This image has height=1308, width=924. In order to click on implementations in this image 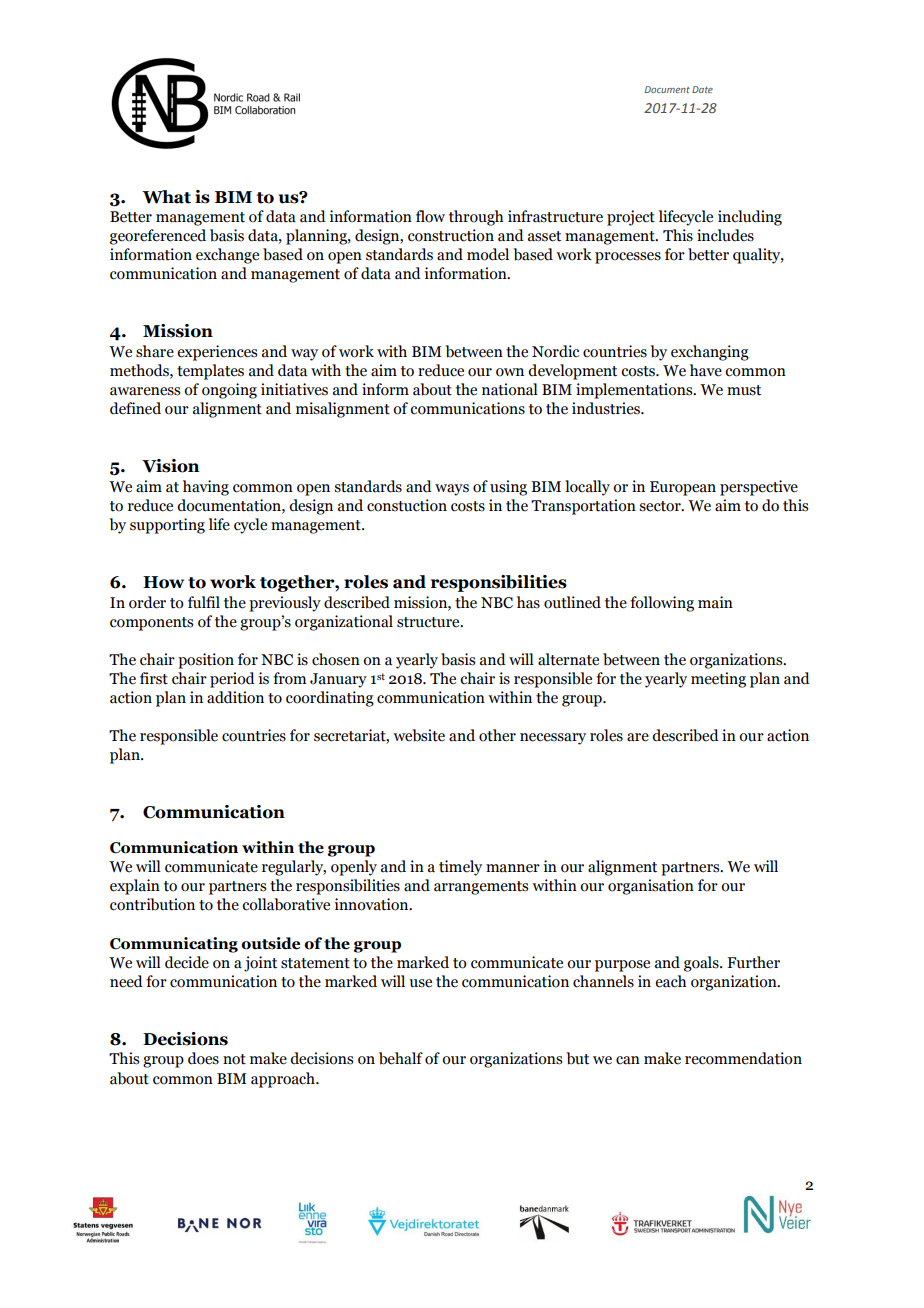, I will do `click(635, 391)`.
